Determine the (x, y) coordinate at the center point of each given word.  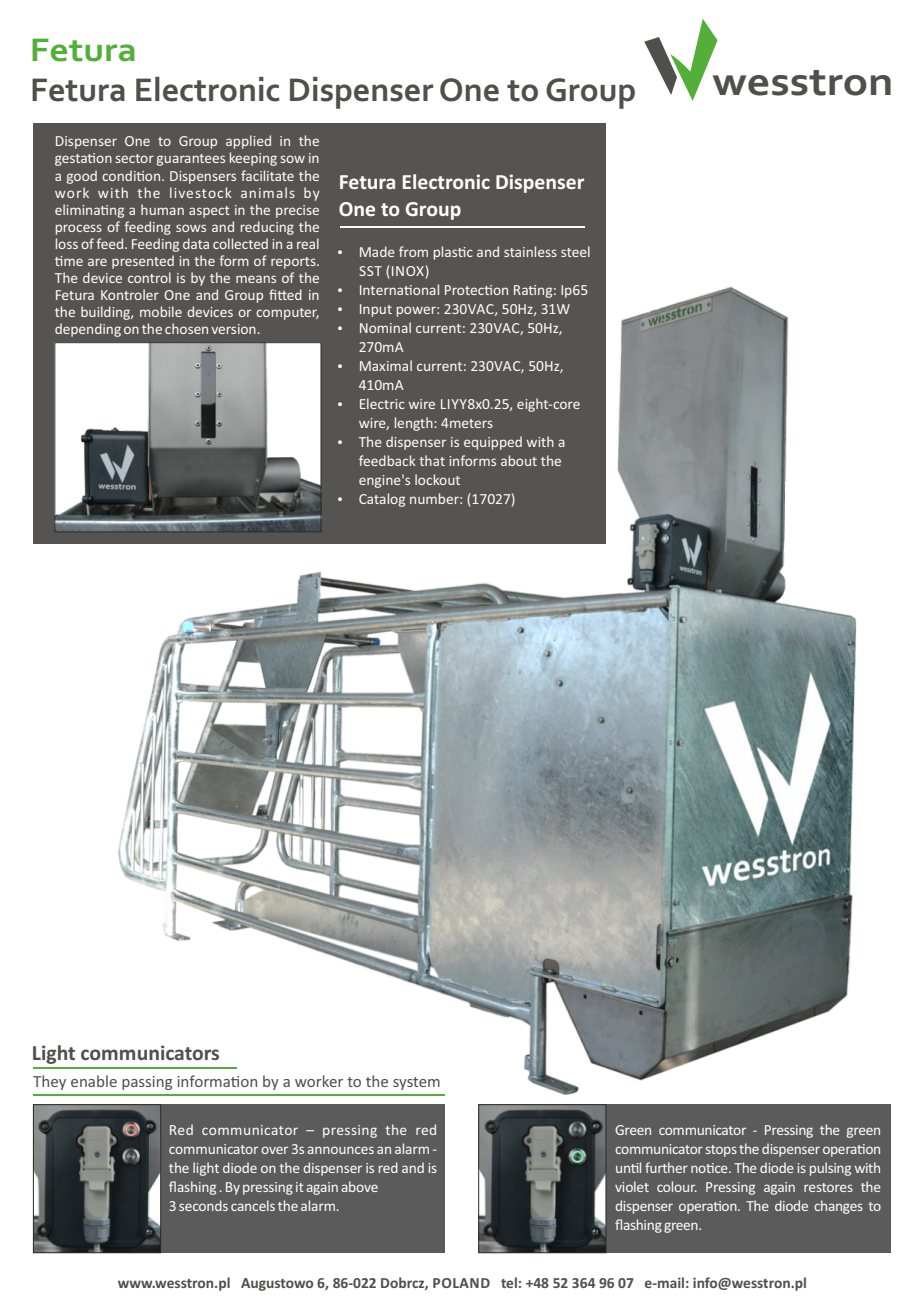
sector (135, 158)
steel (575, 251)
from (413, 251)
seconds (203, 1205)
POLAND (461, 1283)
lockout (437, 479)
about (519, 460)
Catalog (382, 500)
